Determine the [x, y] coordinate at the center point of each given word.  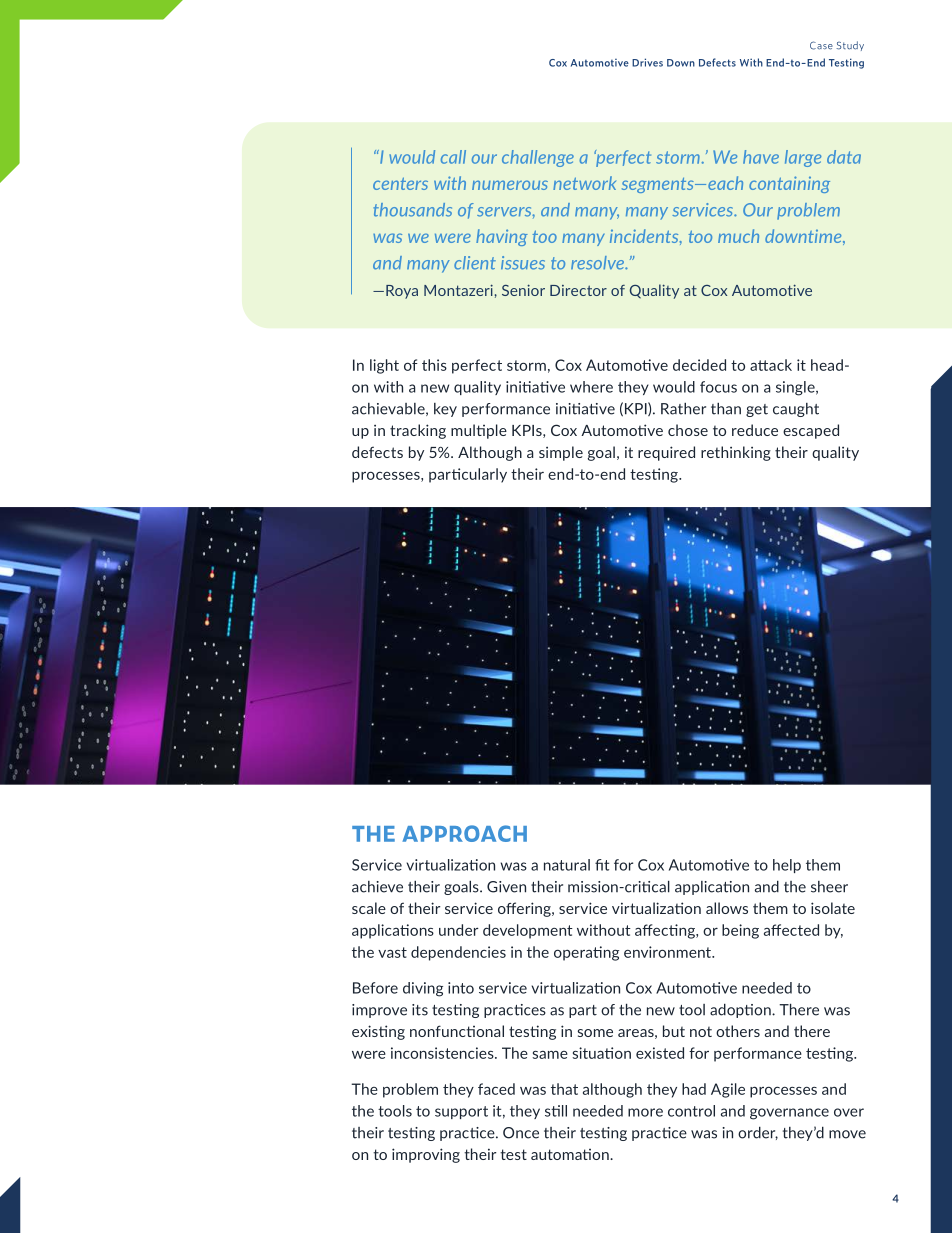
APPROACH [464, 833]
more [645, 1112]
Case [821, 45]
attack [771, 365]
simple [561, 453]
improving [426, 1155]
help [787, 866]
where [591, 387]
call [453, 157]
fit [602, 865]
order [758, 1133]
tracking [418, 431]
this [434, 365]
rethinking [736, 453]
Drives [647, 62]
